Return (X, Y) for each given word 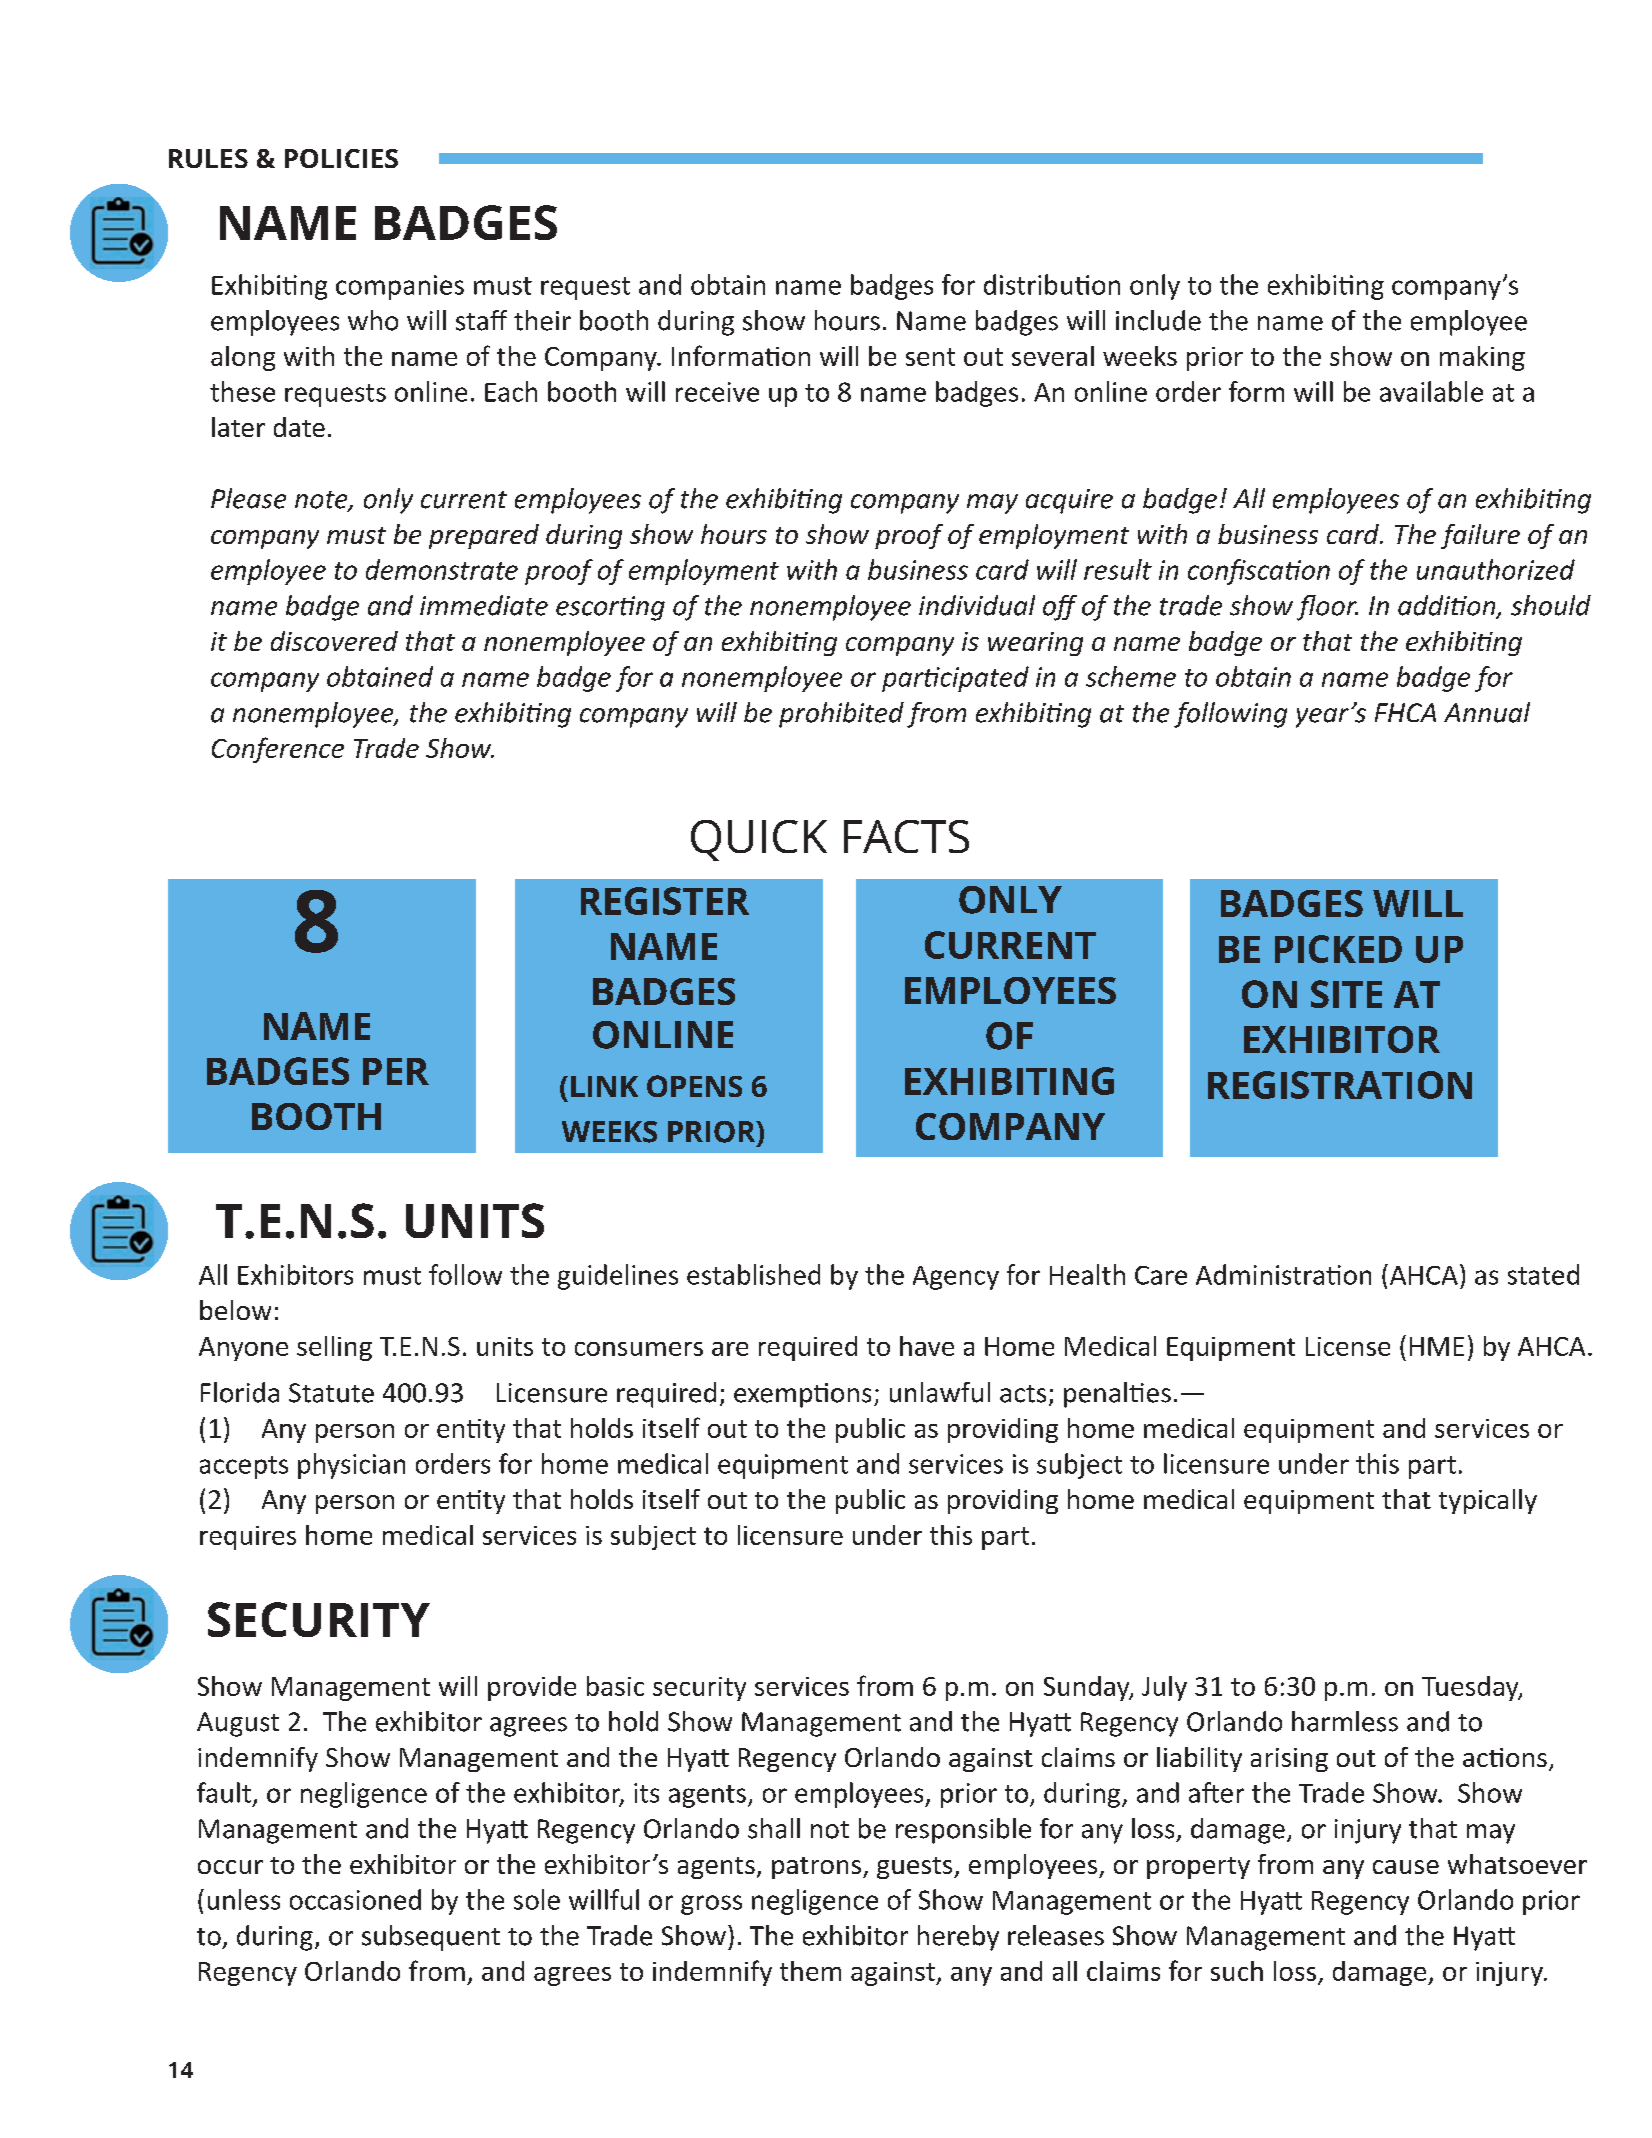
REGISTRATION (1340, 1085)
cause (1406, 1867)
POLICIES (341, 158)
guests (916, 1868)
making (1482, 358)
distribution (1052, 284)
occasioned (355, 1899)
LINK (604, 1086)
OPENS (694, 1086)
